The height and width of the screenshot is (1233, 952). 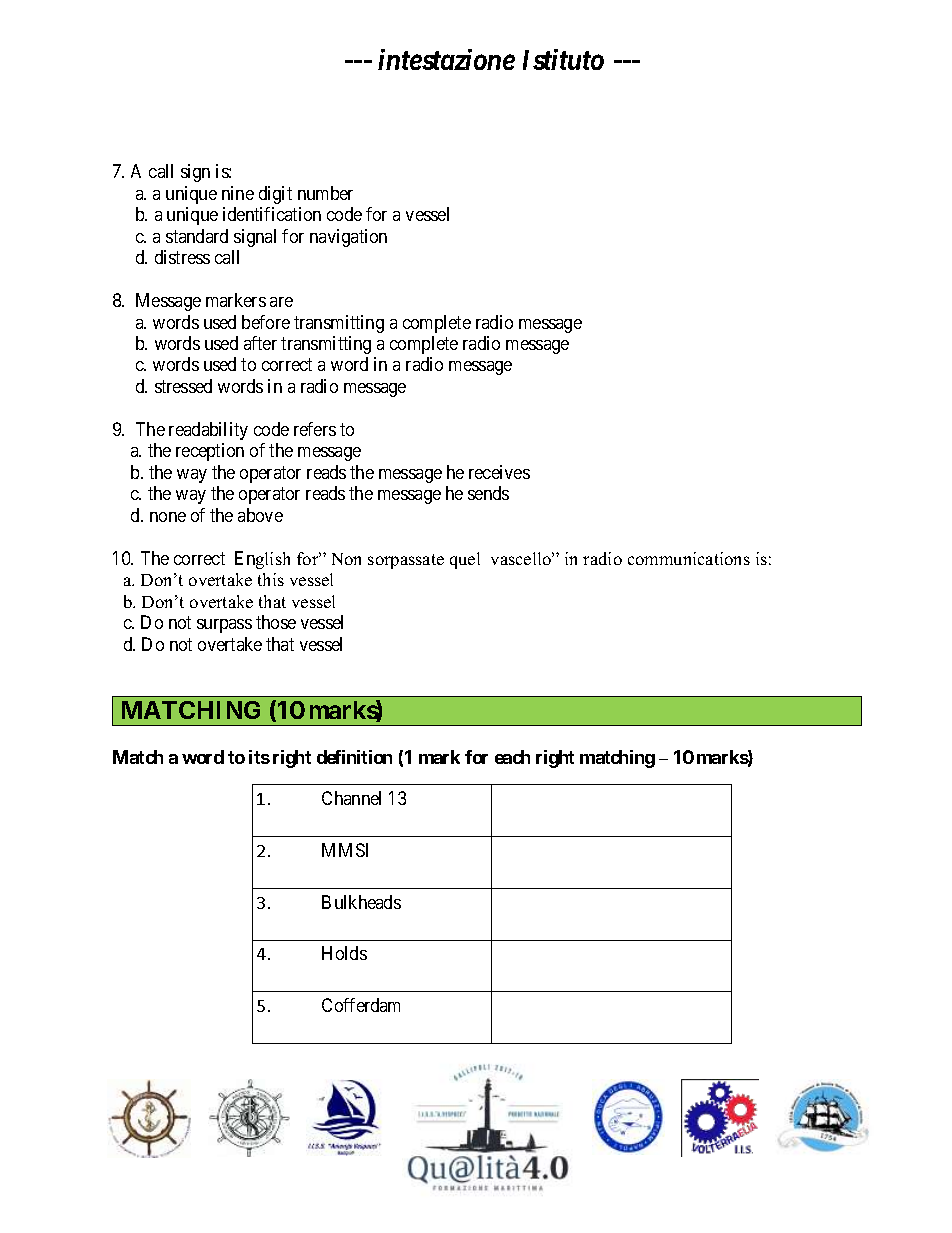 I want to click on communications, so click(x=689, y=558).
